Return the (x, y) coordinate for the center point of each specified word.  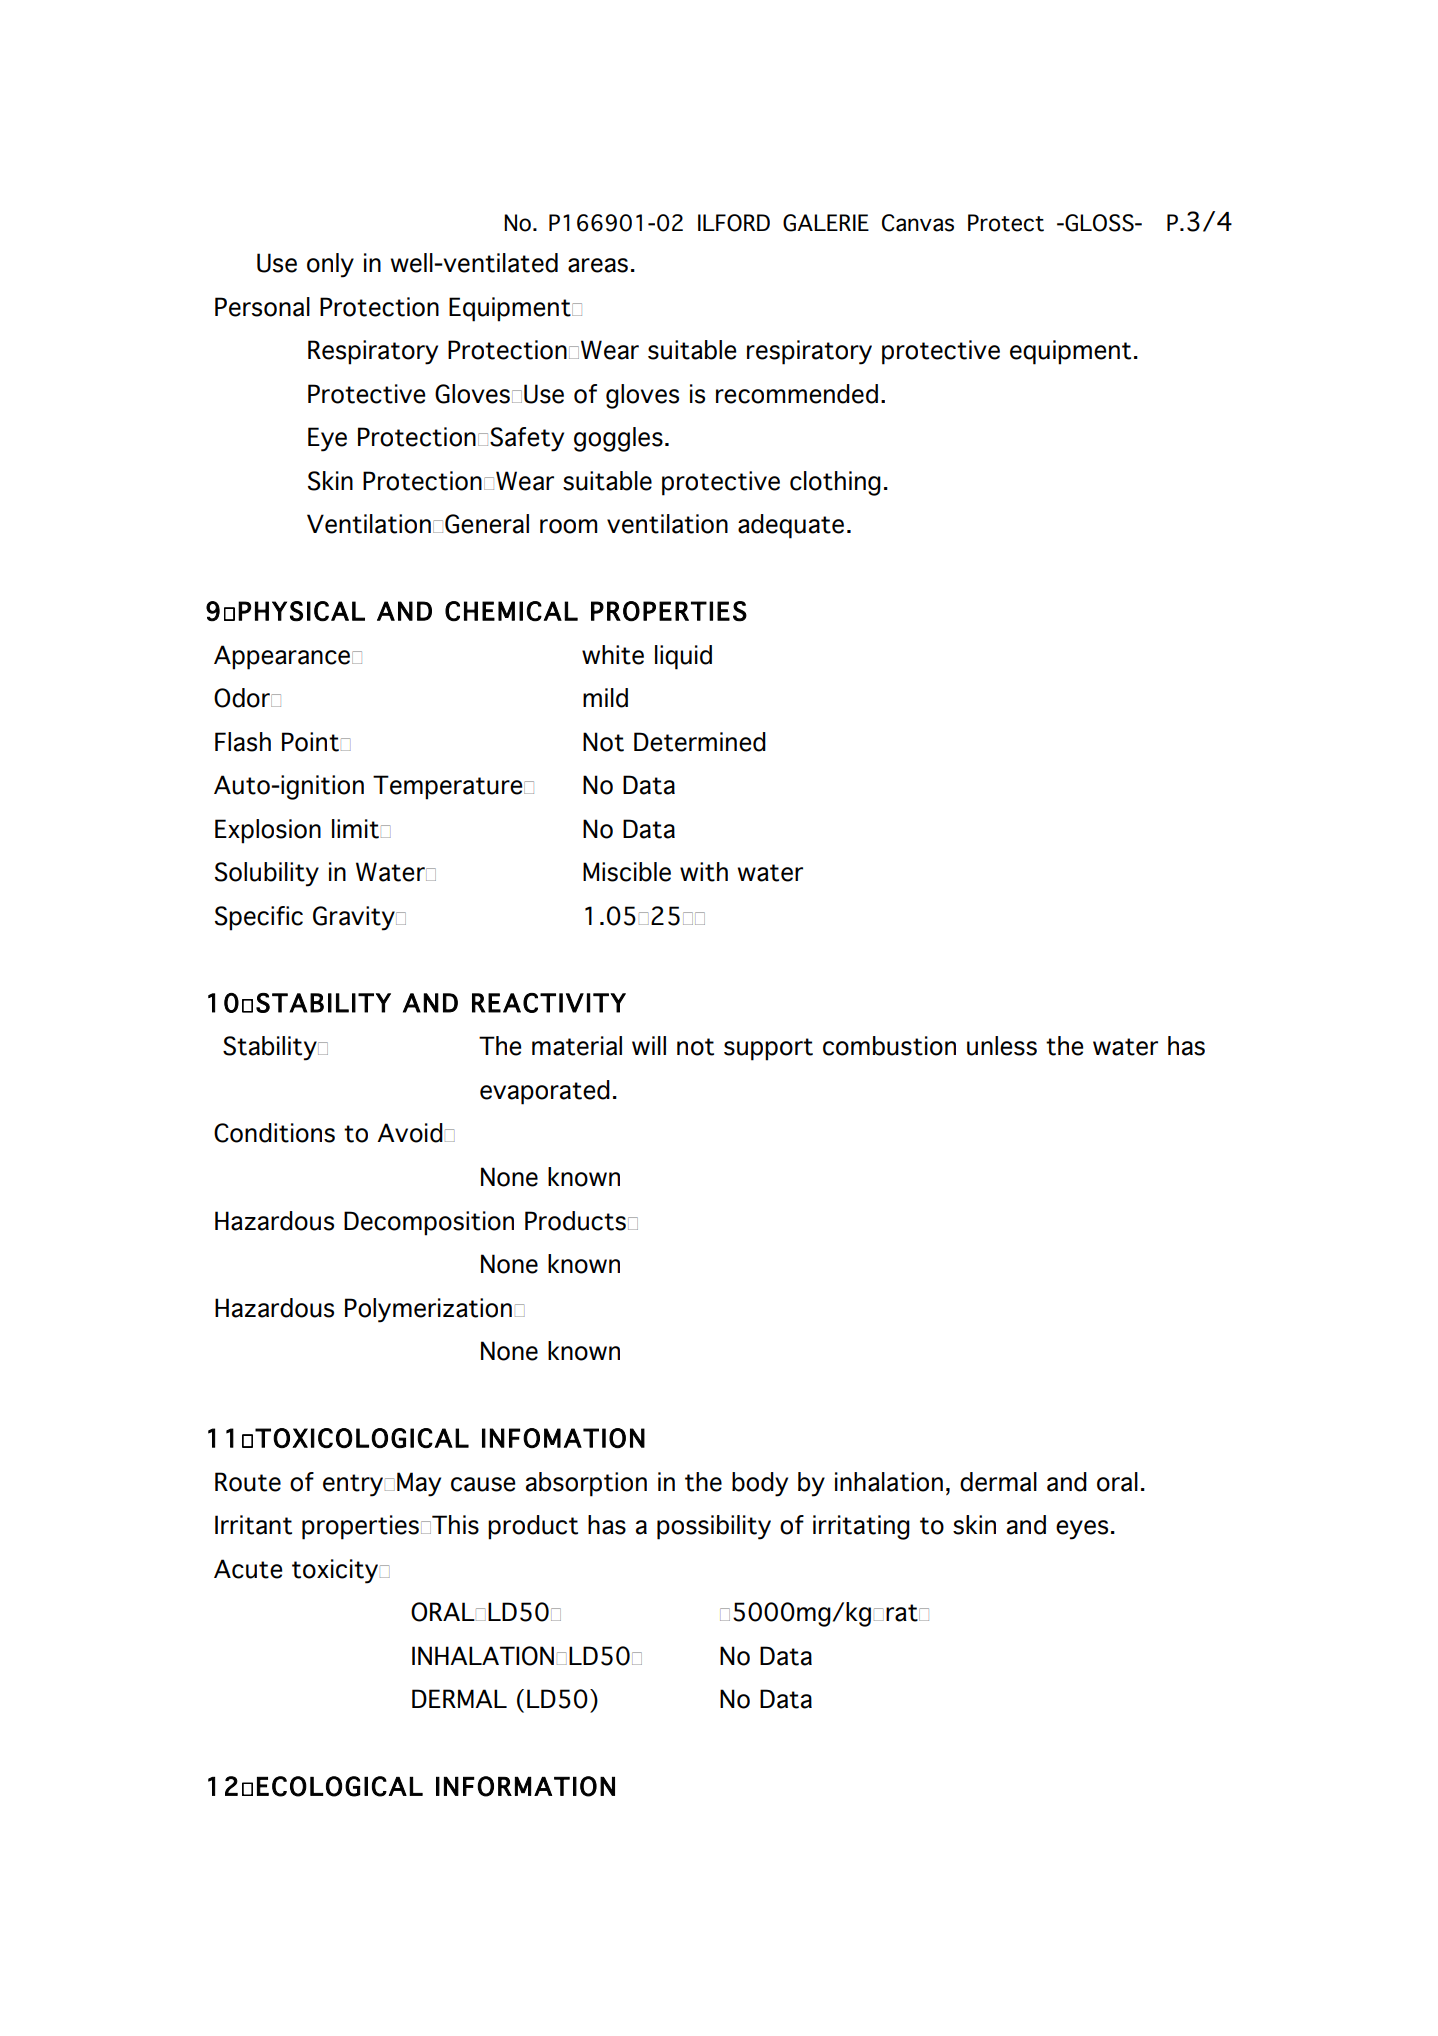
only (330, 265)
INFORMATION (525, 1786)
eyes (1082, 1530)
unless (1002, 1046)
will (649, 1045)
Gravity (355, 918)
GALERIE (826, 223)
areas (598, 265)
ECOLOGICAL (340, 1786)
